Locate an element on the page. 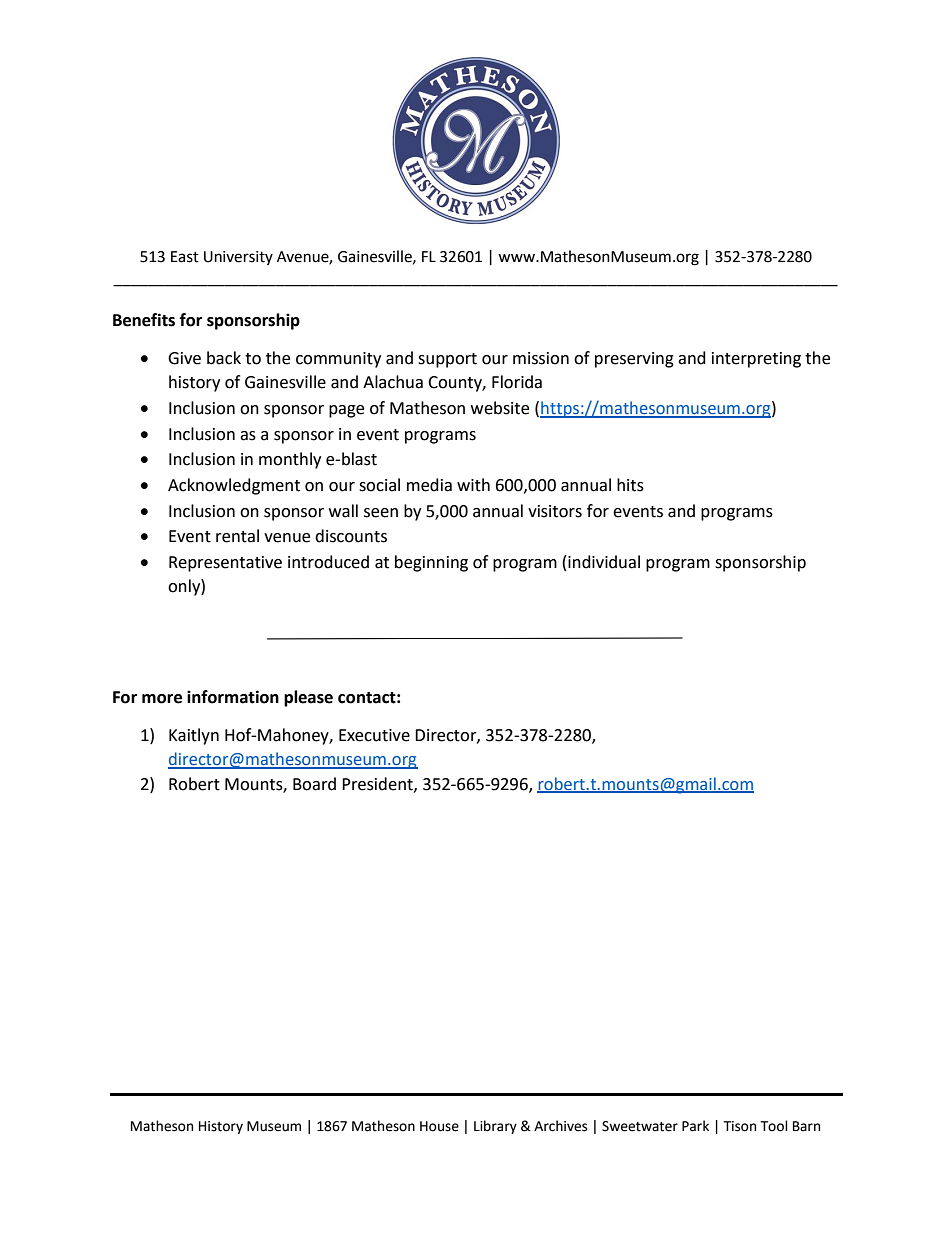 The image size is (952, 1233). information is located at coordinates (233, 697).
